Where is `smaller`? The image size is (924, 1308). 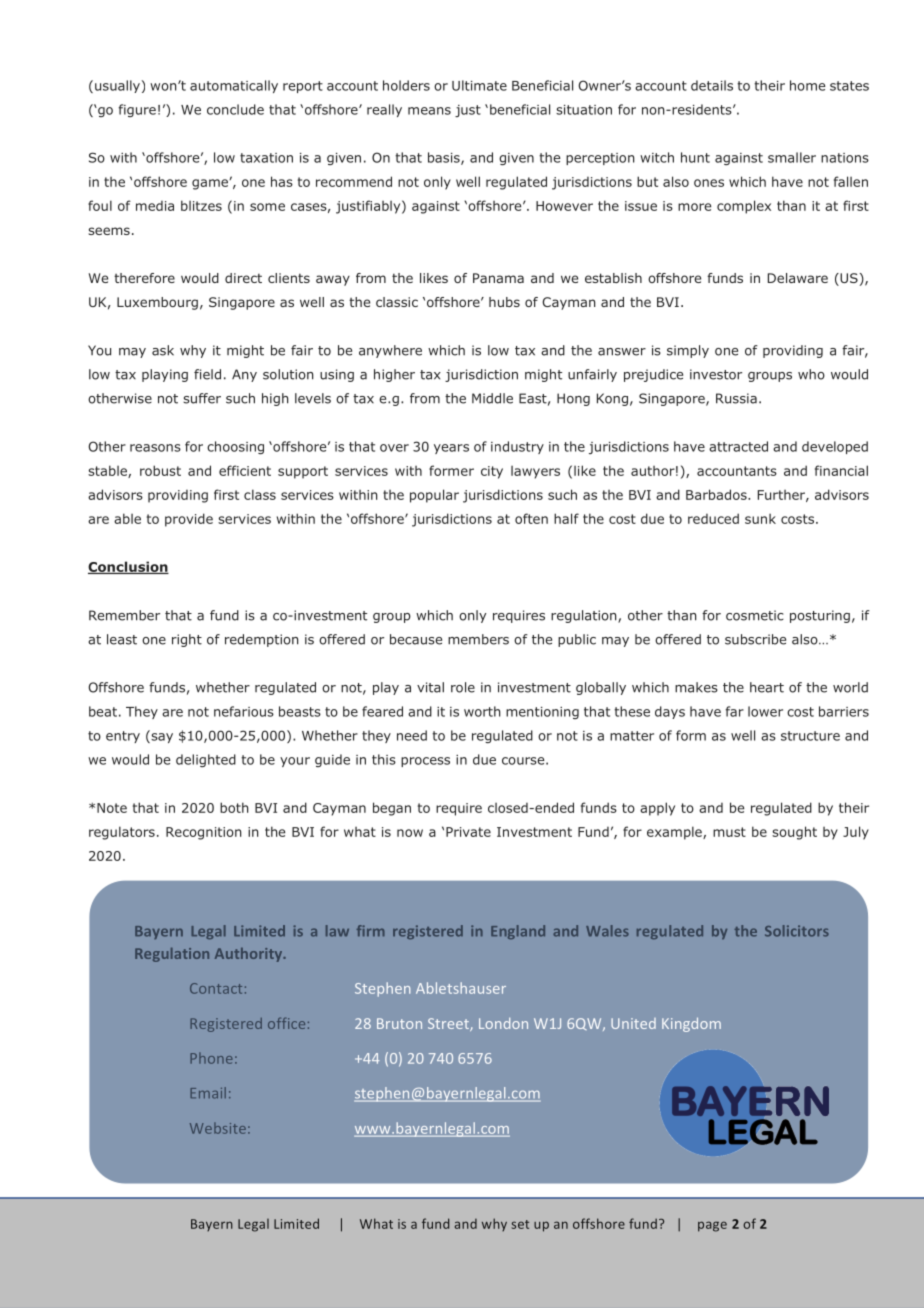 smaller is located at coordinates (792, 157).
